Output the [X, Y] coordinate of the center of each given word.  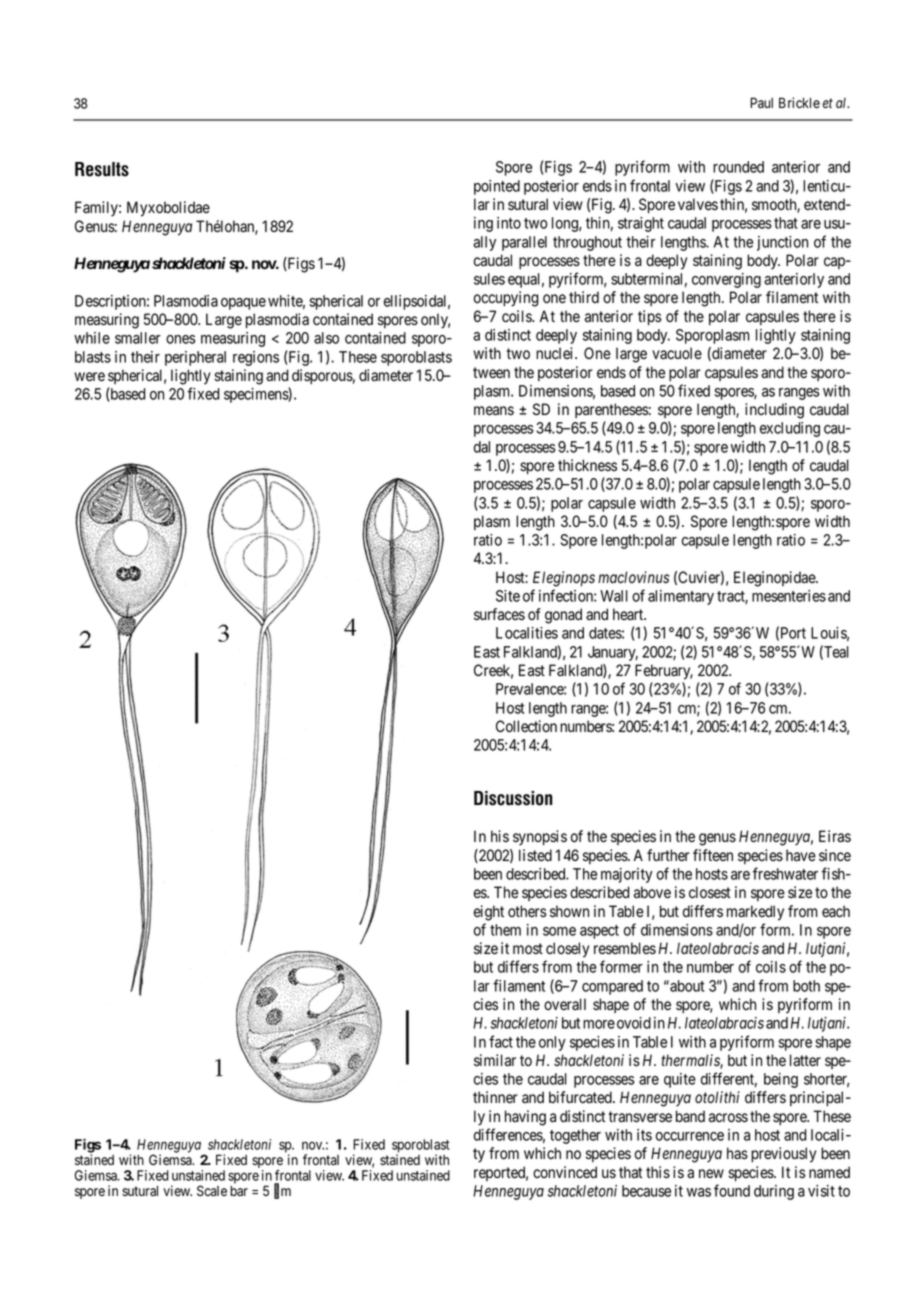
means [494, 411]
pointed [497, 187]
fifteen [713, 855]
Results [102, 169]
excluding [790, 429]
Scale [212, 1190]
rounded [738, 167]
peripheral [195, 358]
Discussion [513, 798]
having [525, 1118]
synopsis [540, 838]
